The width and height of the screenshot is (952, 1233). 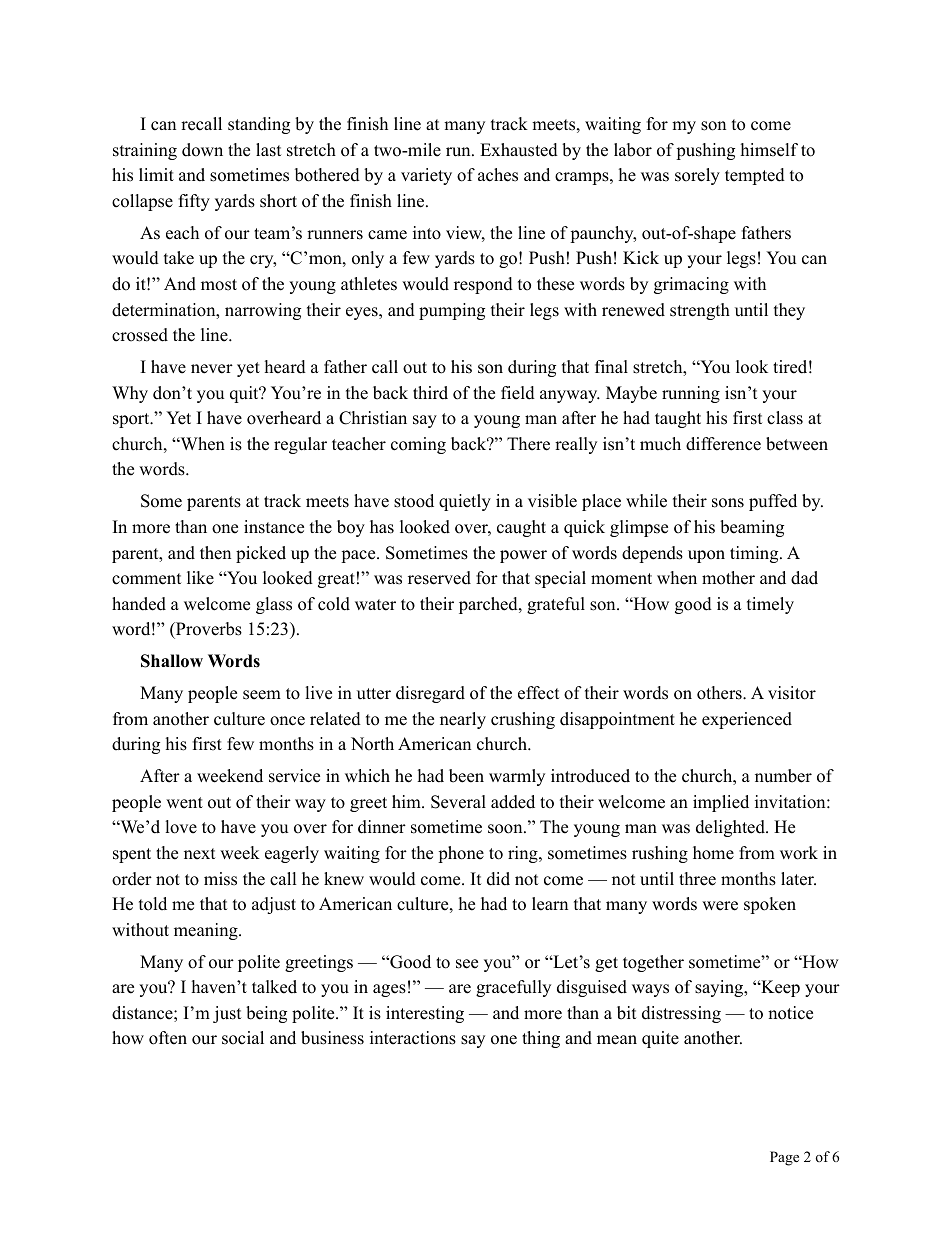 I want to click on did, so click(x=498, y=879).
